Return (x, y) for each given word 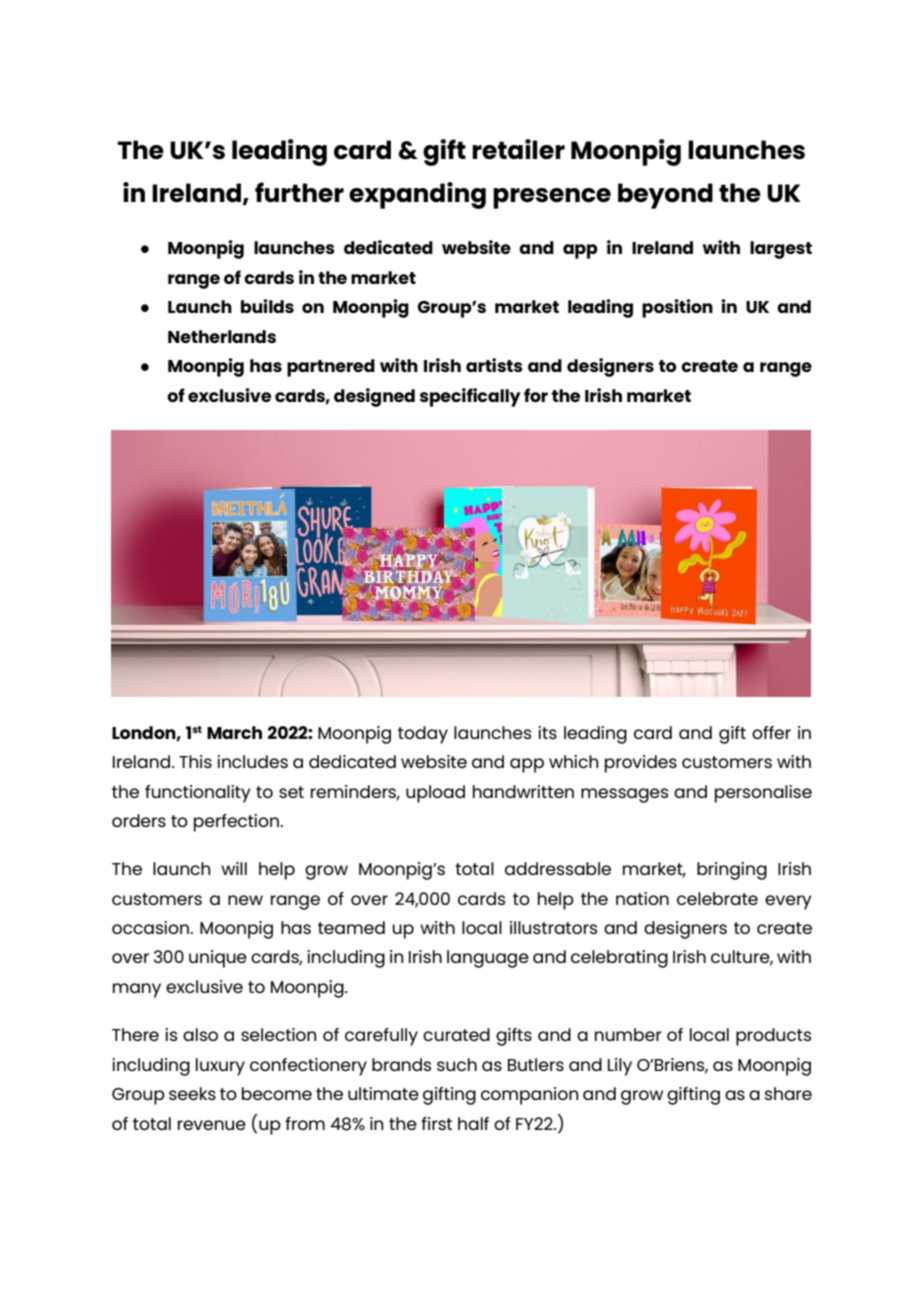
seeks (192, 1093)
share (788, 1093)
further (299, 192)
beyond (665, 196)
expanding (417, 195)
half (473, 1123)
